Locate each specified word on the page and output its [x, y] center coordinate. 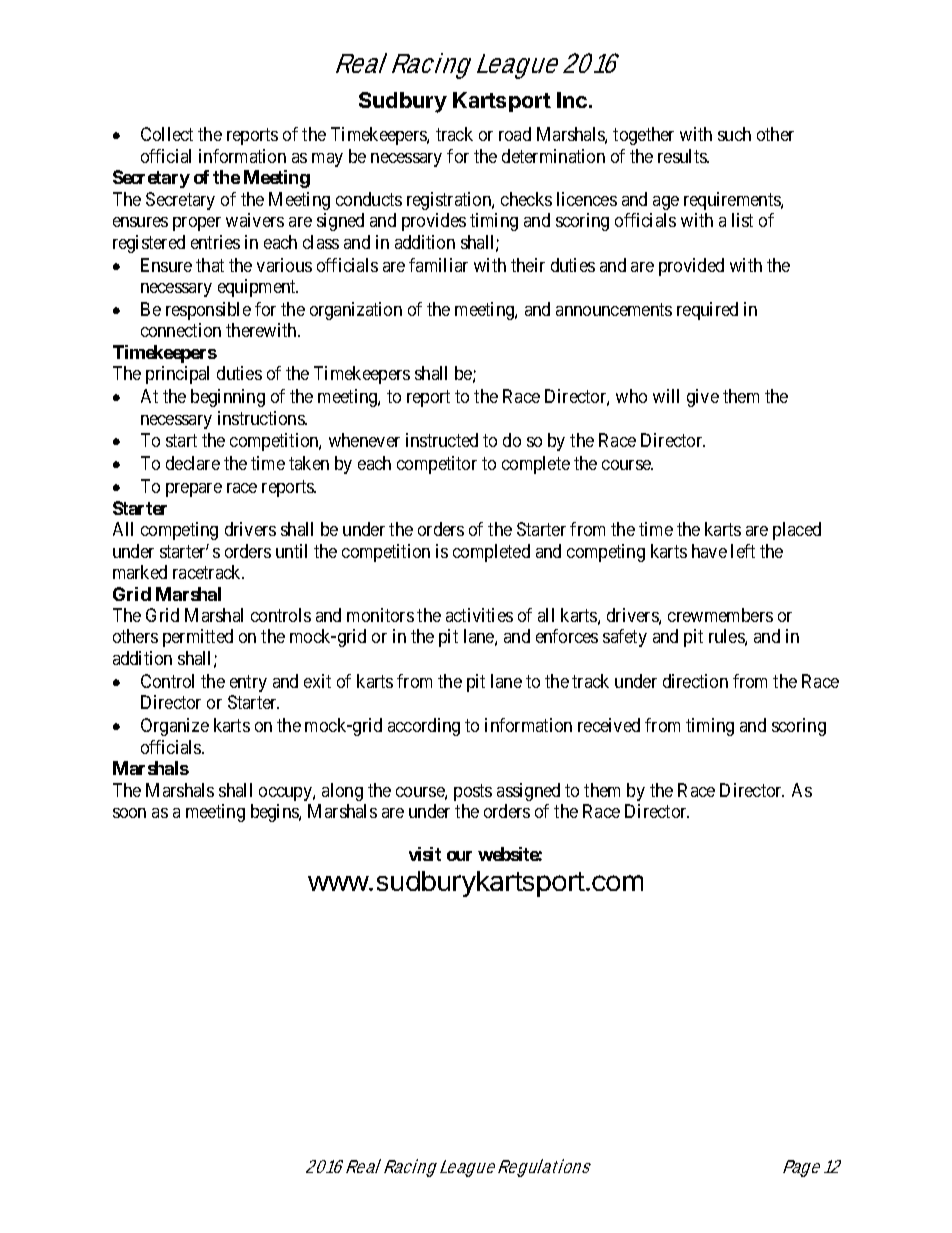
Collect [167, 134]
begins [275, 813]
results [683, 156]
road [515, 134]
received [609, 725]
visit [425, 854]
